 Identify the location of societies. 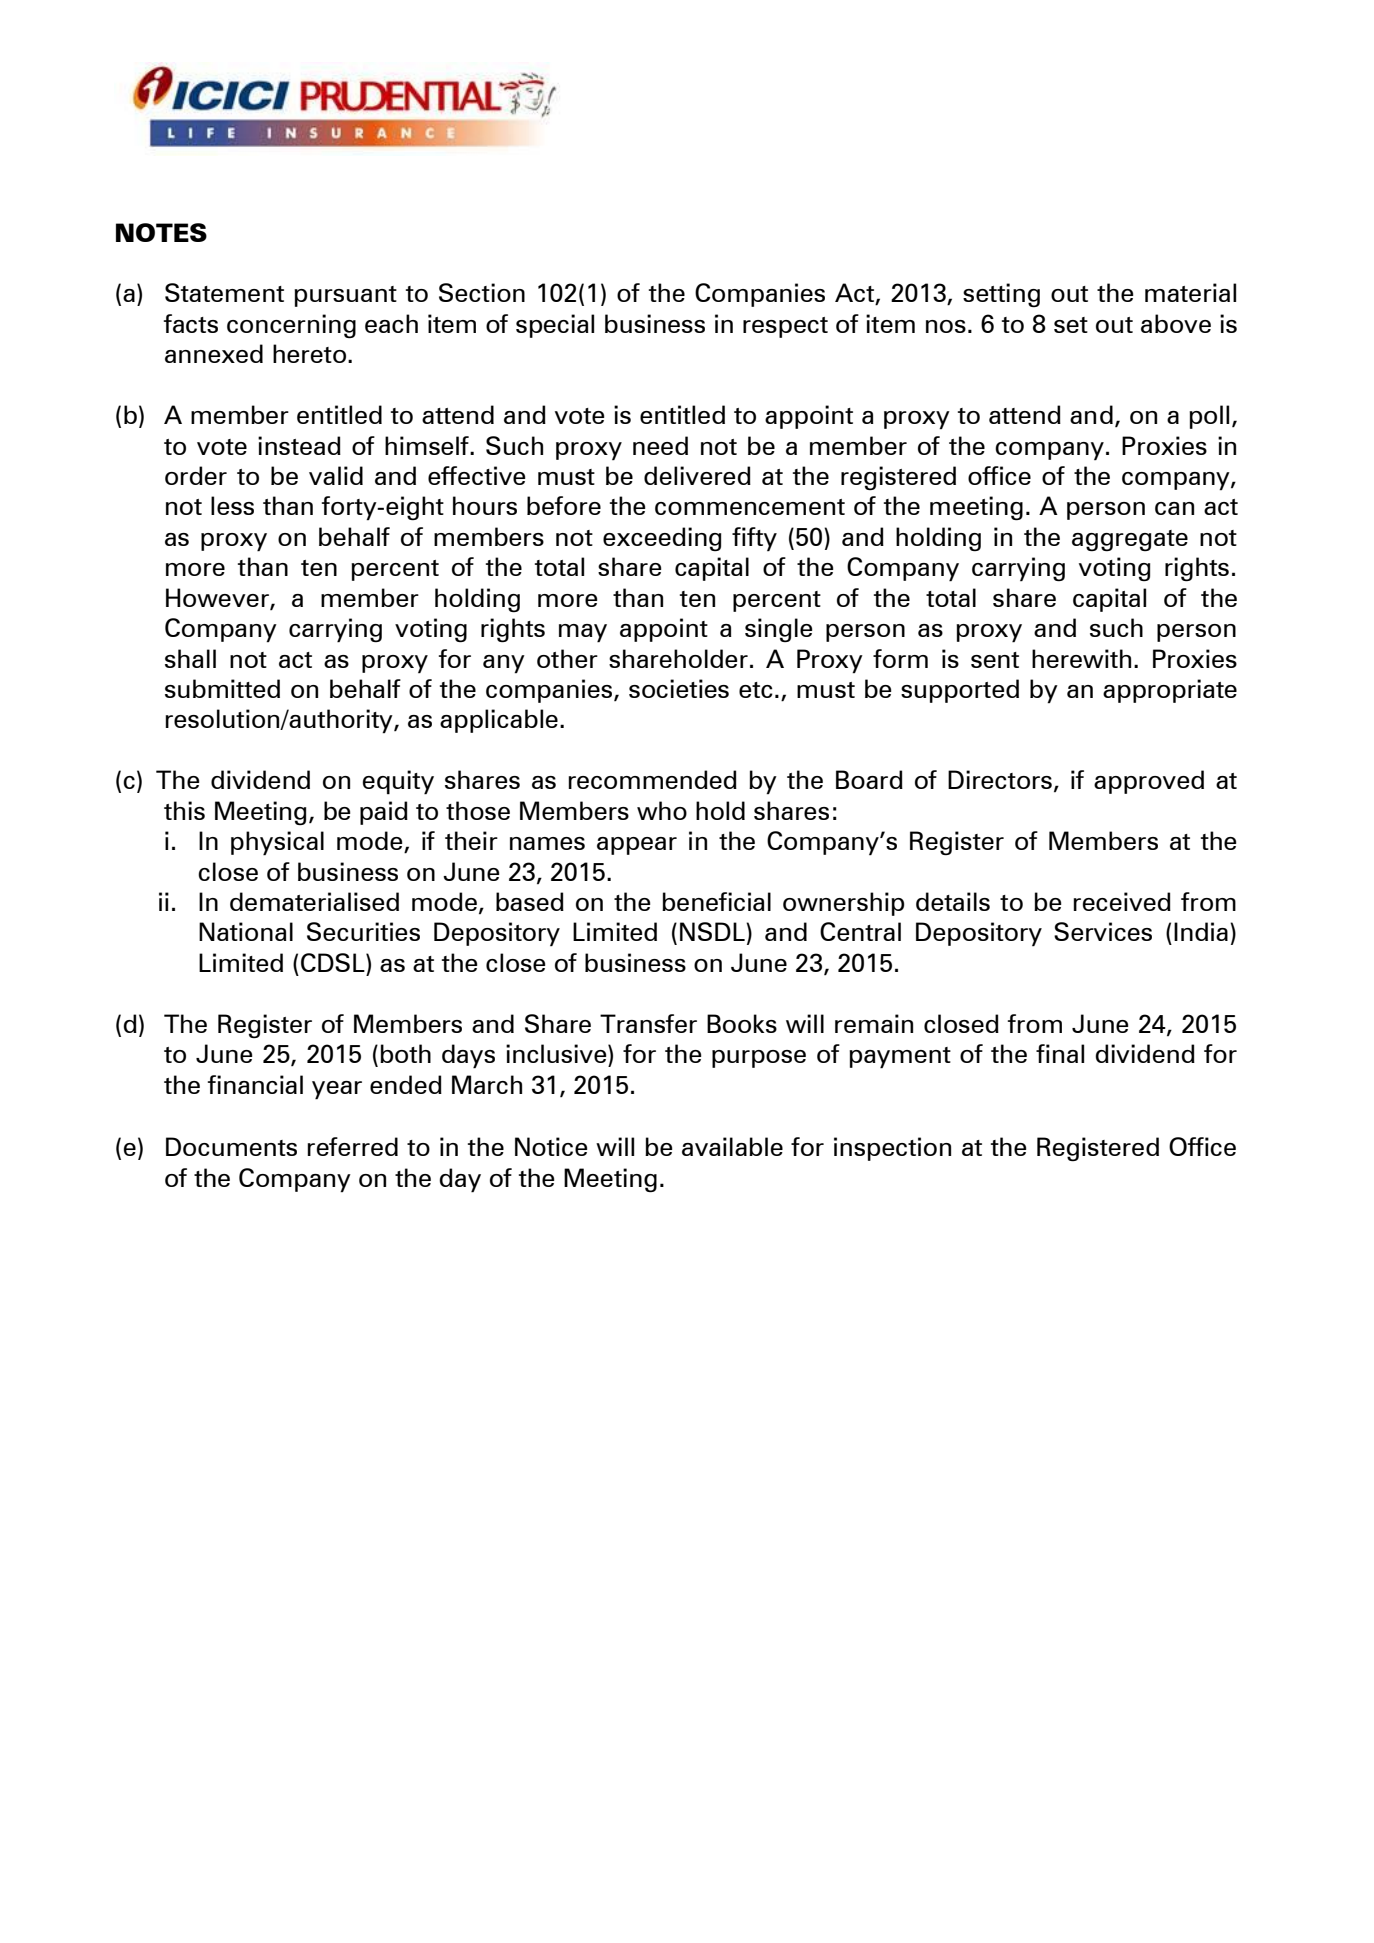
(679, 688).
